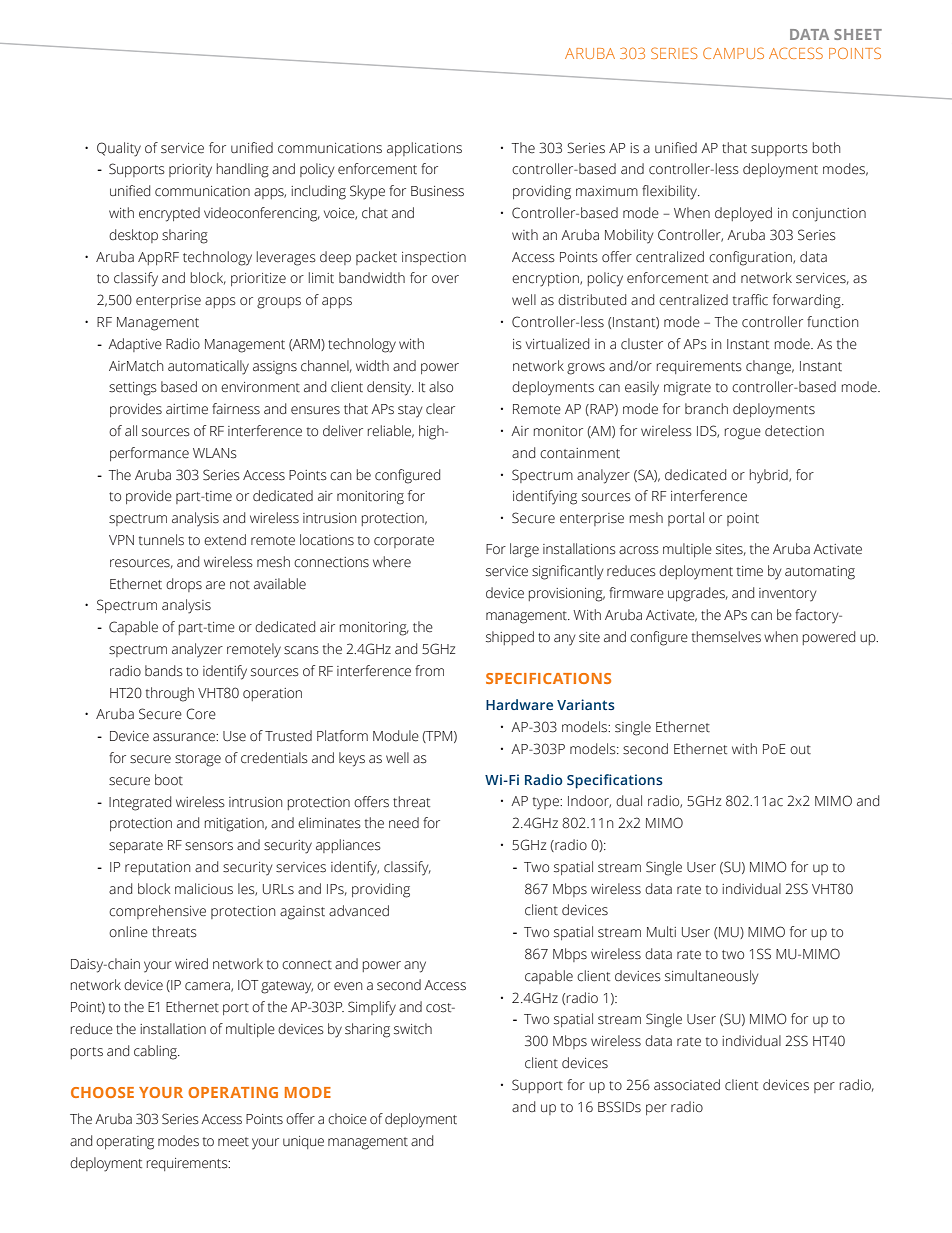 The height and width of the image is (1233, 952). What do you see at coordinates (424, 149) in the image?
I see `applications` at bounding box center [424, 149].
